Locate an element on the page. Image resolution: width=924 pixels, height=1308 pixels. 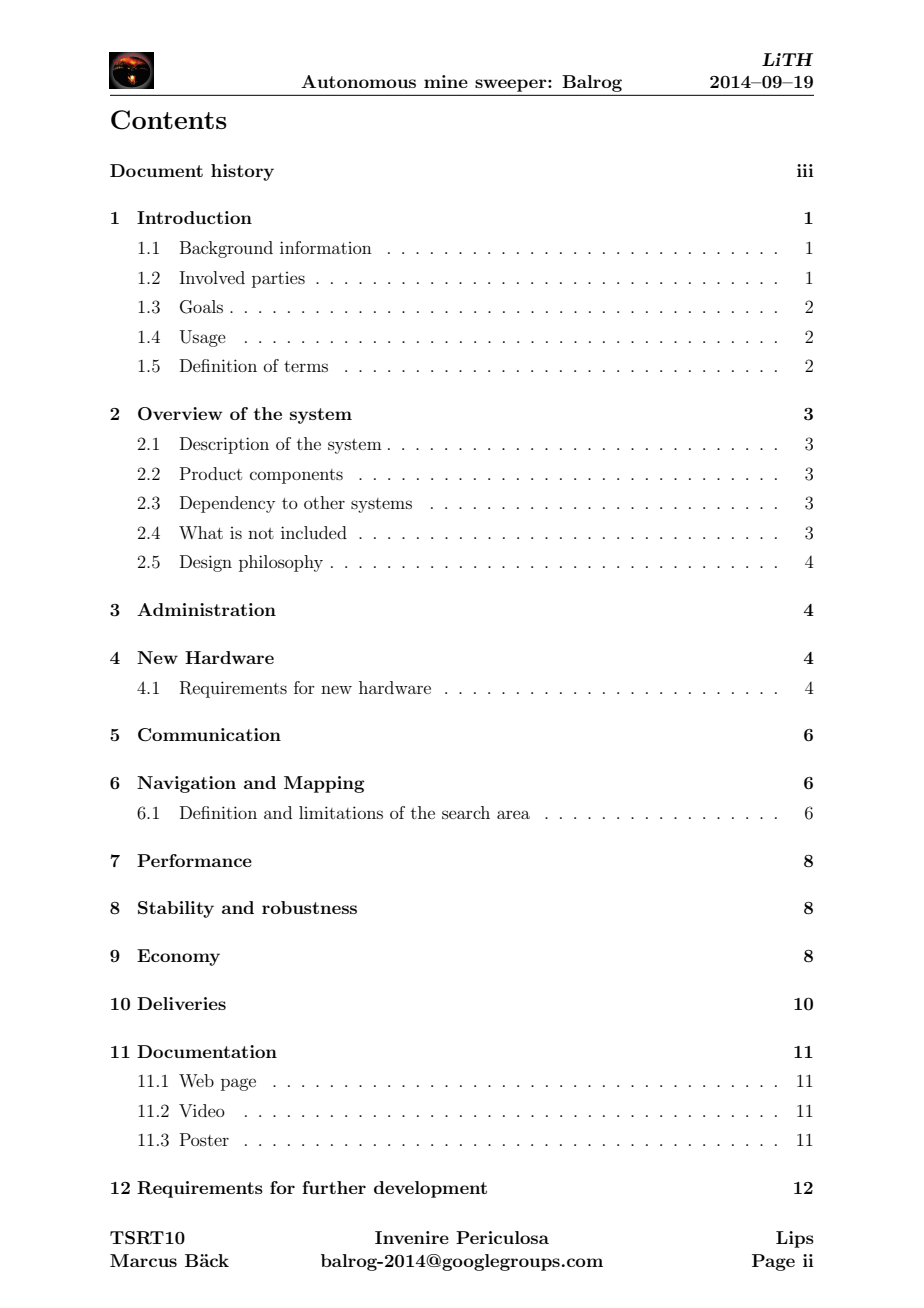
other is located at coordinates (324, 502).
